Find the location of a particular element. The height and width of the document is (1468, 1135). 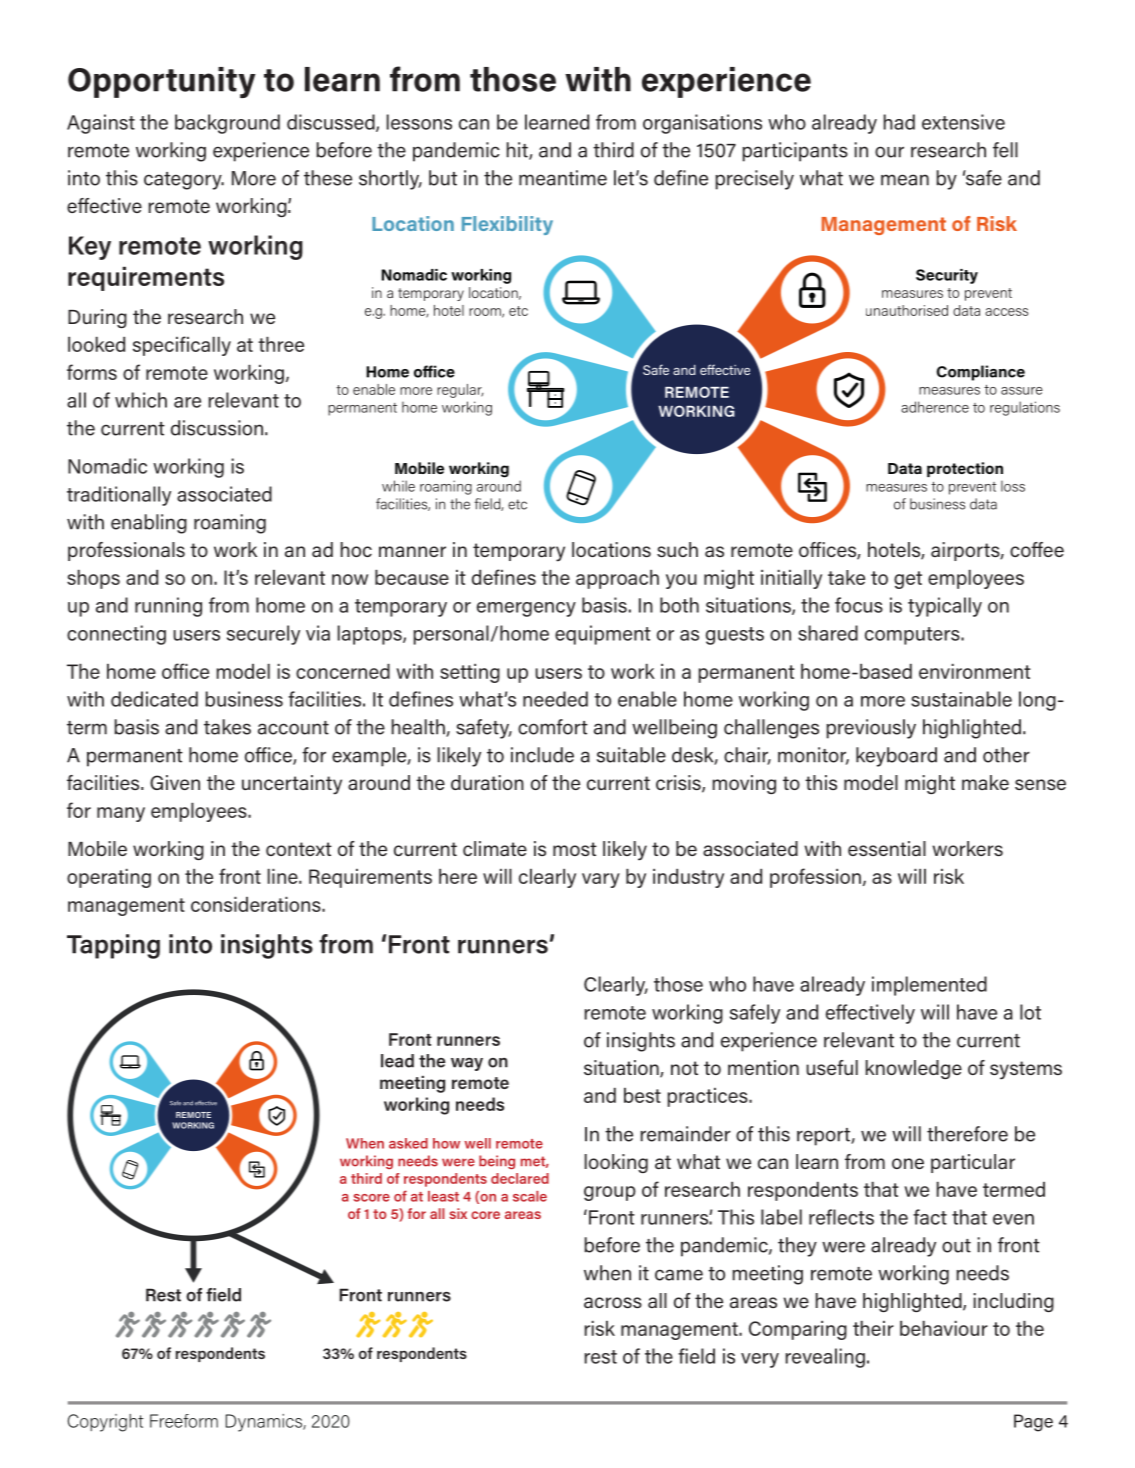

background is located at coordinates (227, 124).
